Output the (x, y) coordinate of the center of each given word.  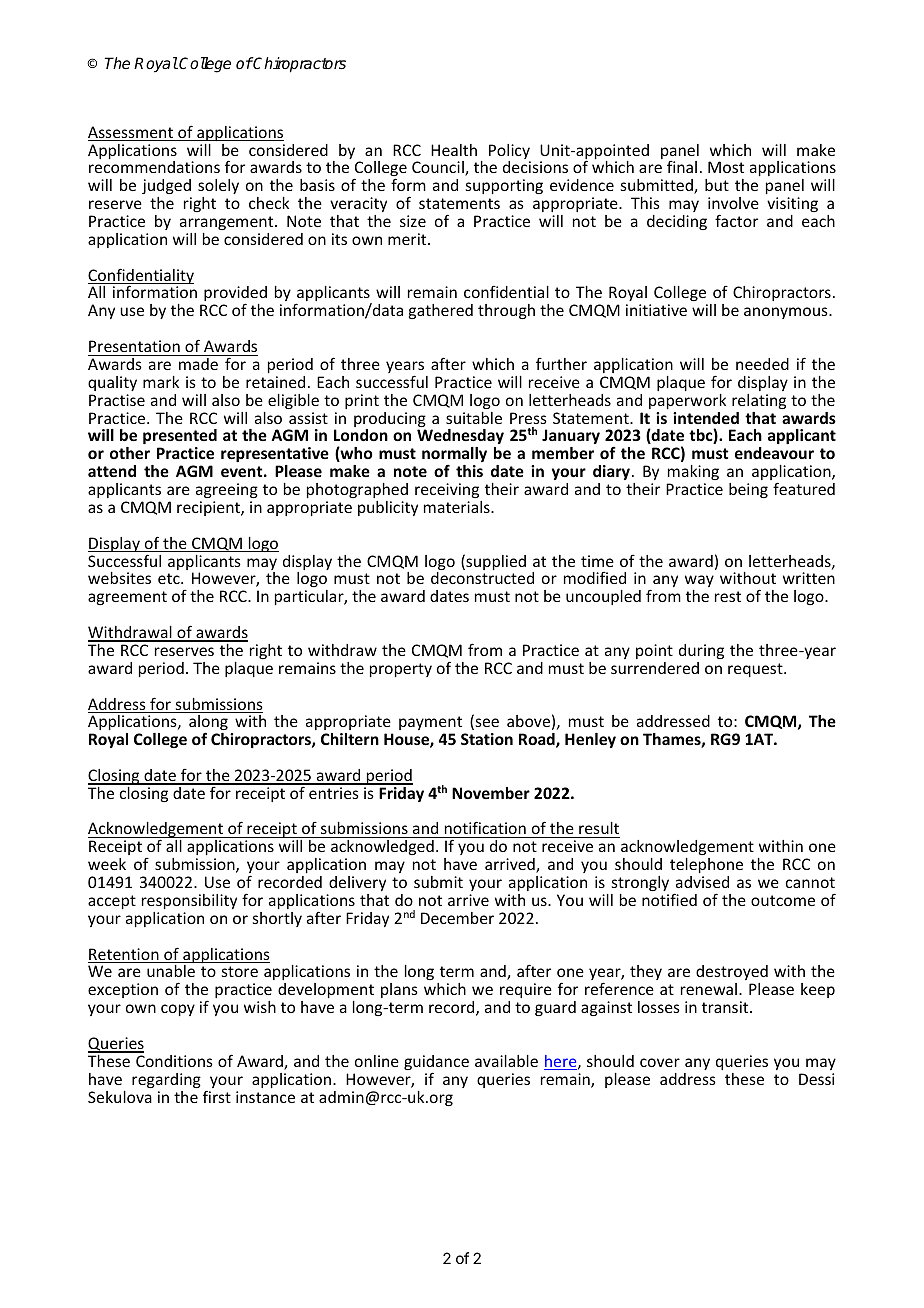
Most (726, 167)
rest (728, 596)
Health (454, 150)
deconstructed (482, 578)
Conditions (174, 1061)
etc (170, 578)
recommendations (154, 167)
